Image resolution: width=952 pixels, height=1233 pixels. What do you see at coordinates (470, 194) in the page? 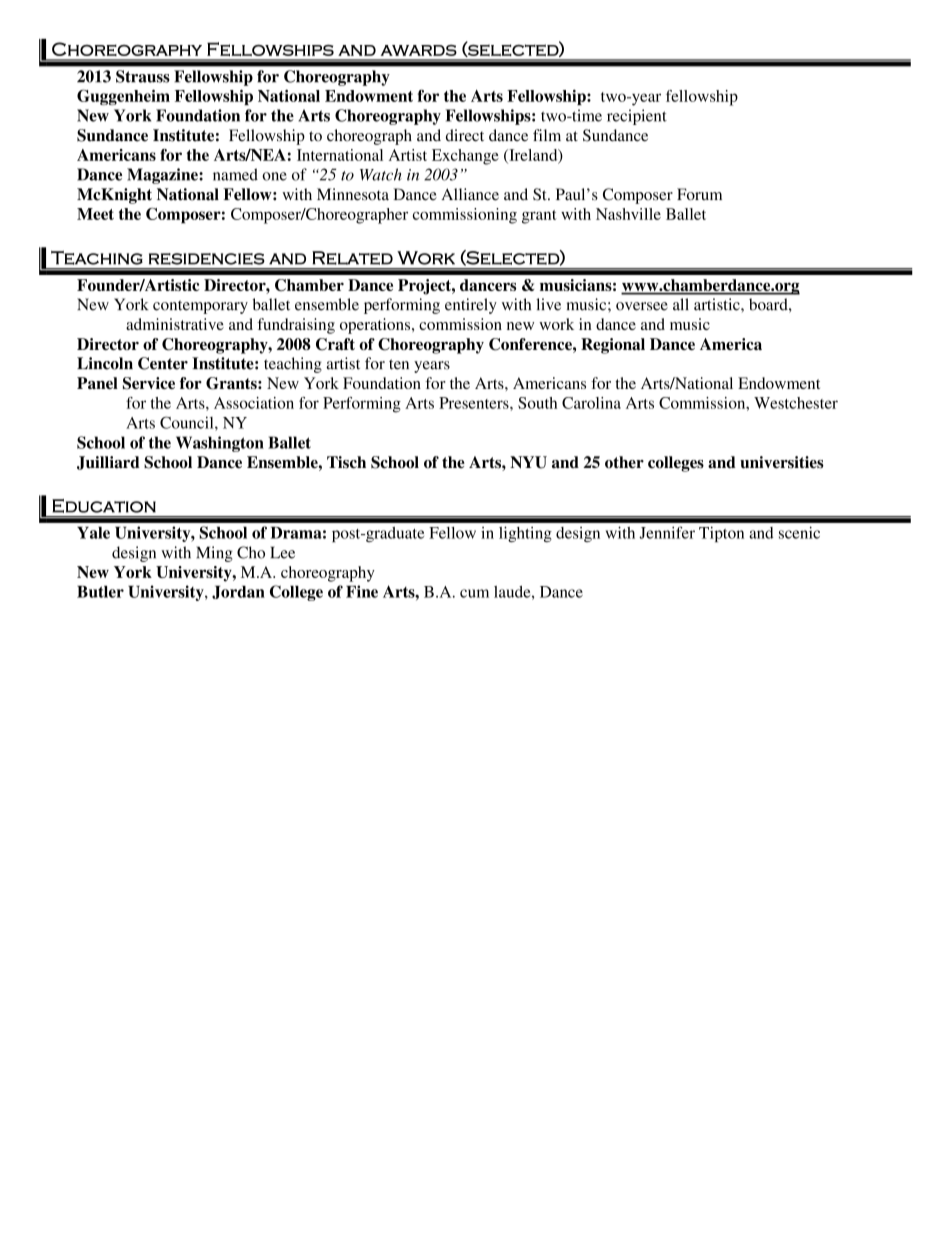
I see `Alliance` at bounding box center [470, 194].
